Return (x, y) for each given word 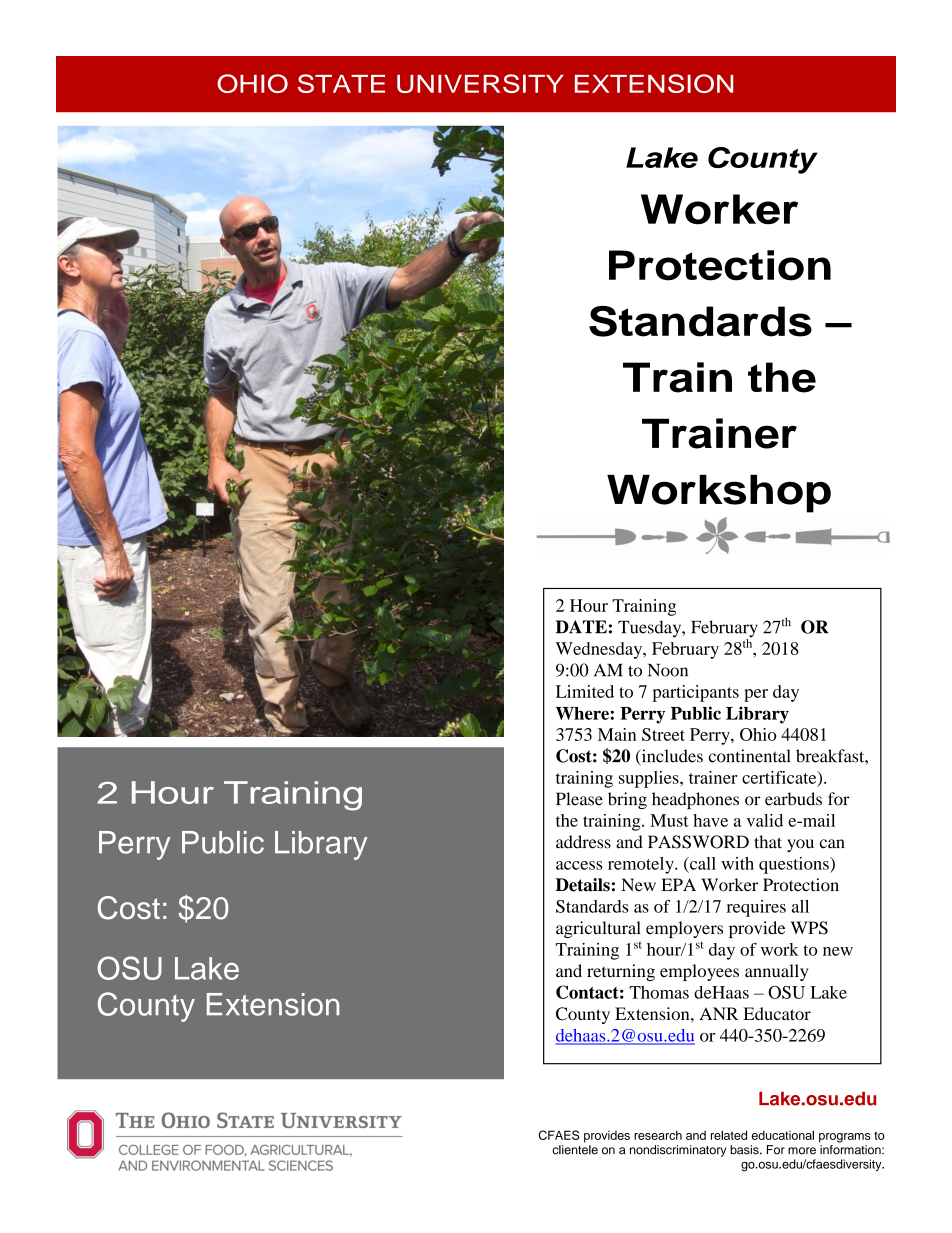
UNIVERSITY (480, 83)
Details (583, 885)
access (579, 865)
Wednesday (600, 650)
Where (583, 713)
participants (695, 693)
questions (795, 865)
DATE (581, 627)
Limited (585, 691)
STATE (341, 83)
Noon (668, 670)
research (658, 1135)
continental (749, 756)
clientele (575, 1150)
